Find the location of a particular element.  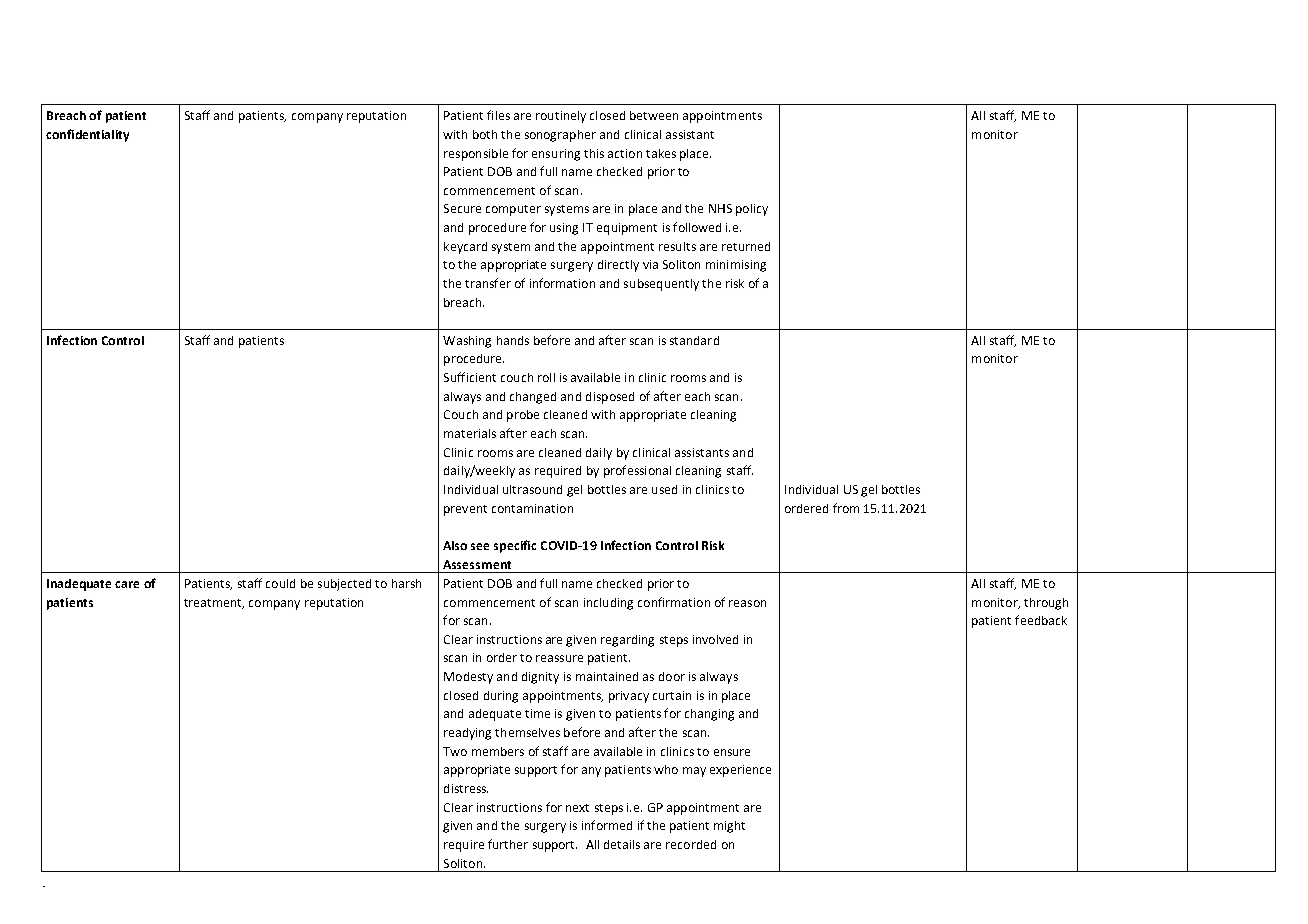

through is located at coordinates (1046, 604).
